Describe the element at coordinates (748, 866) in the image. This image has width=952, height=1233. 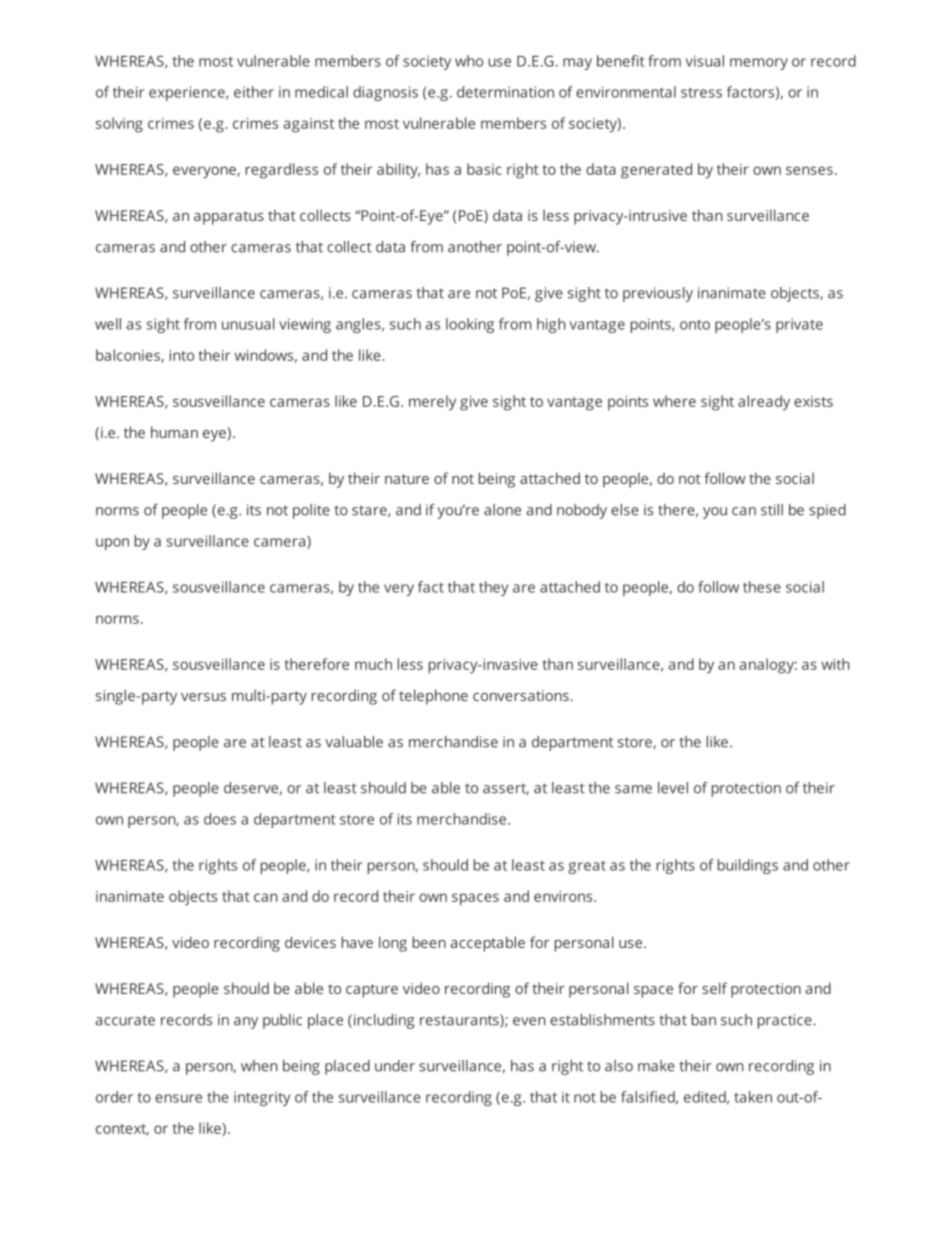
I see `buildings` at that location.
